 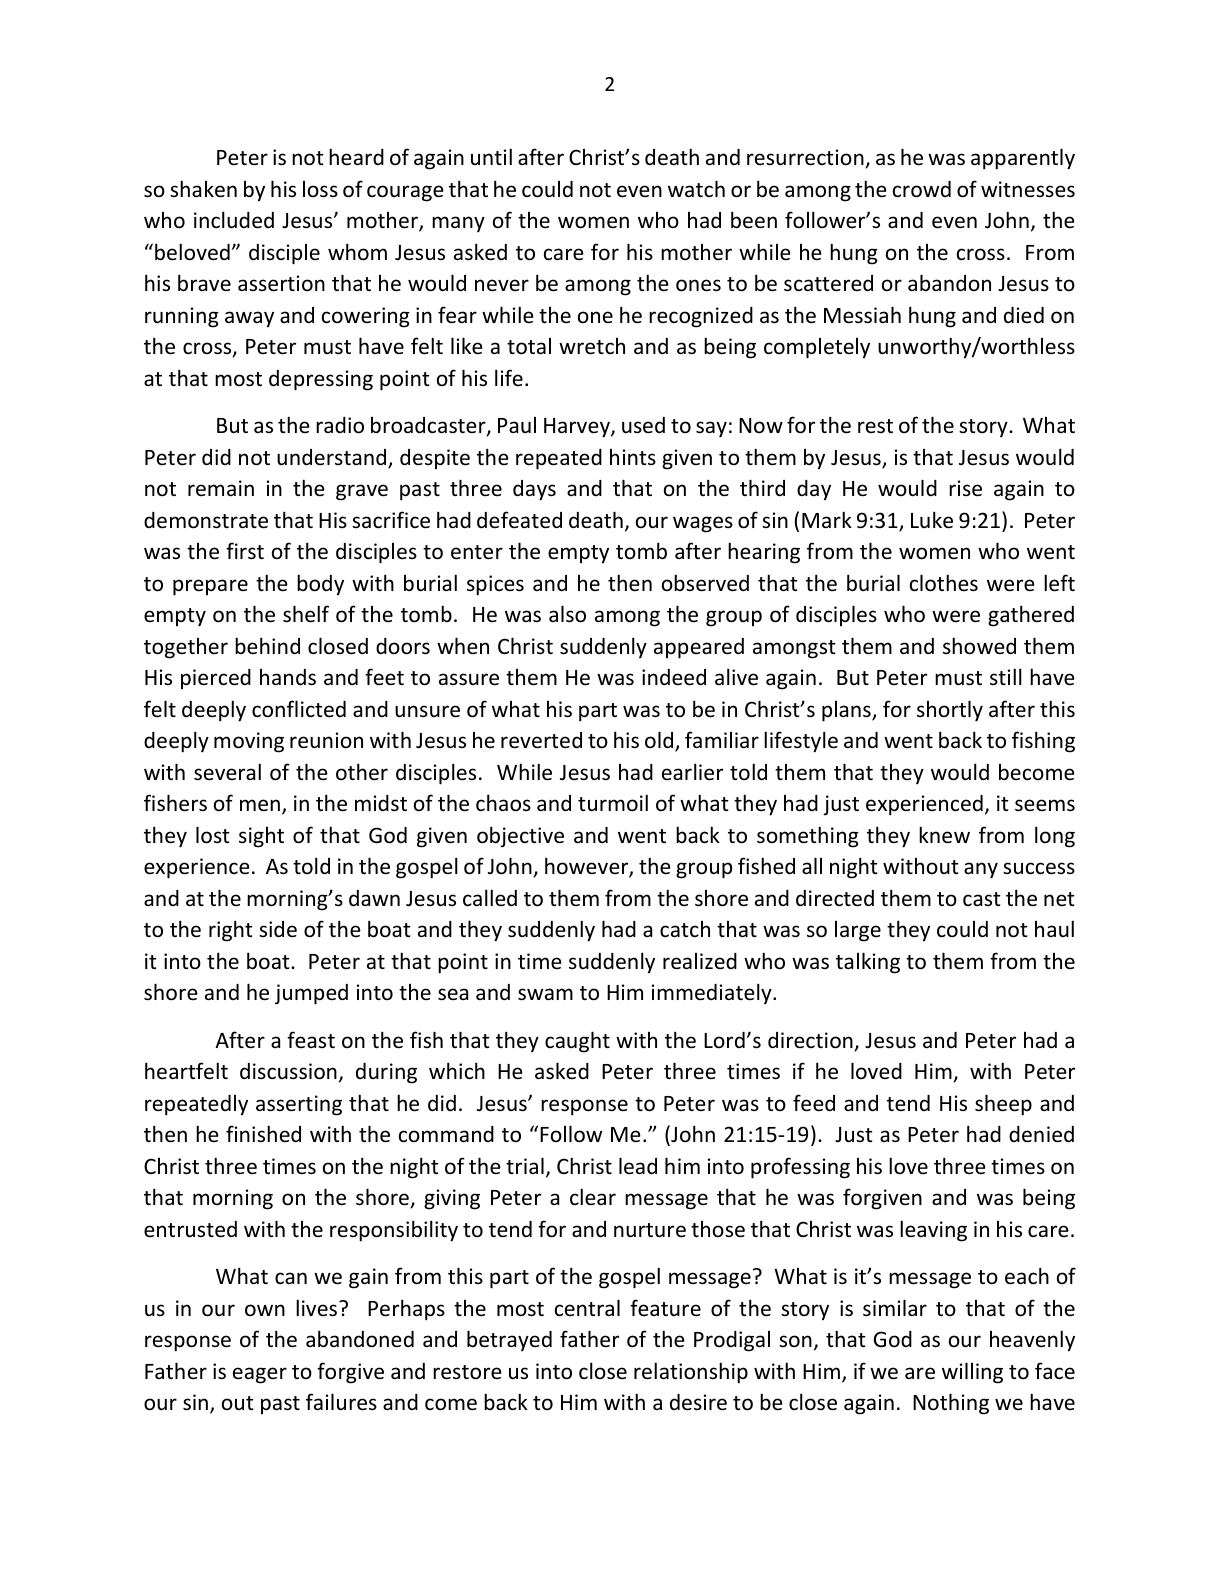 I want to click on willing, so click(x=972, y=1373).
